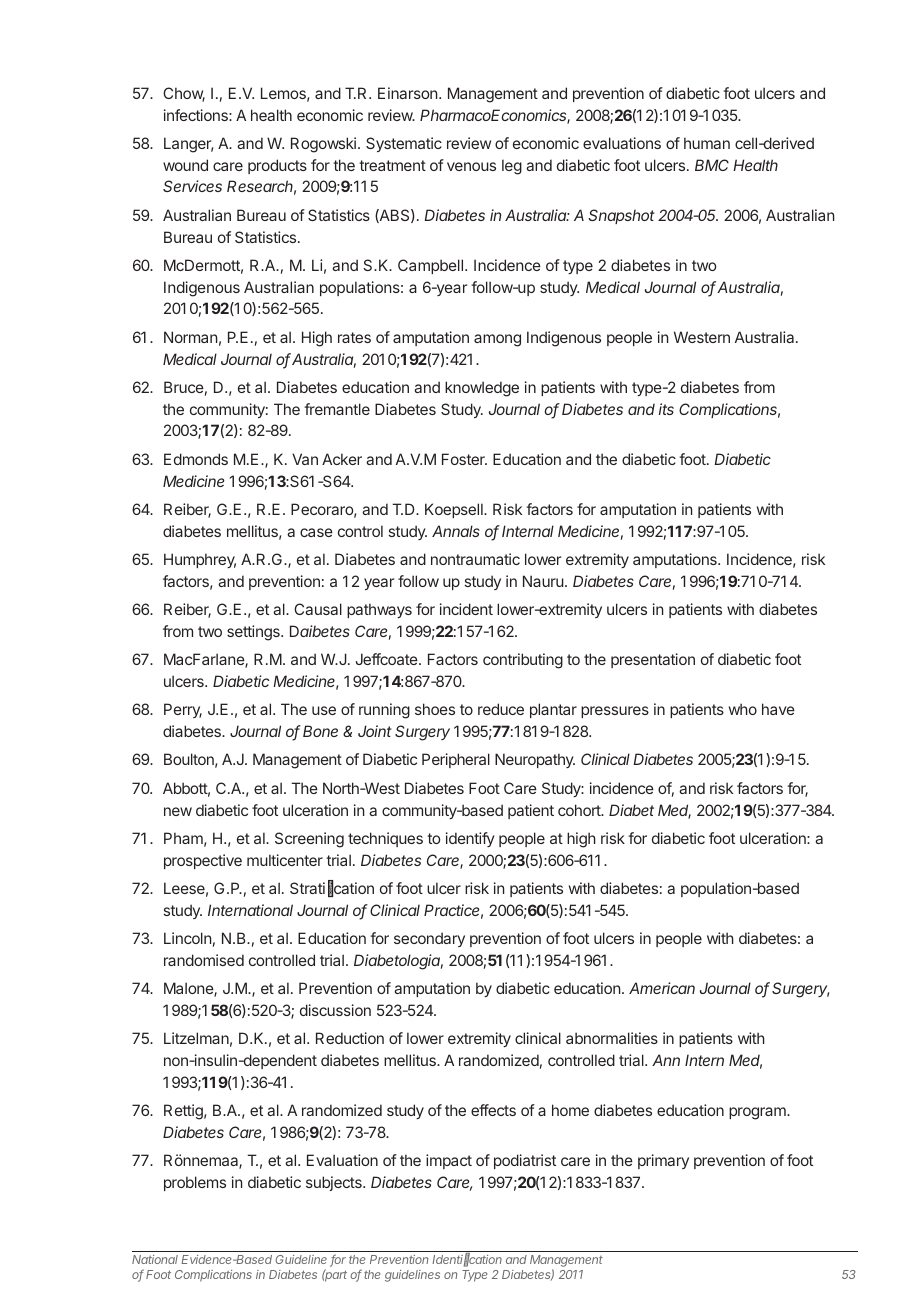 This screenshot has height=1308, width=924. What do you see at coordinates (653, 660) in the screenshot?
I see `presentation` at bounding box center [653, 660].
